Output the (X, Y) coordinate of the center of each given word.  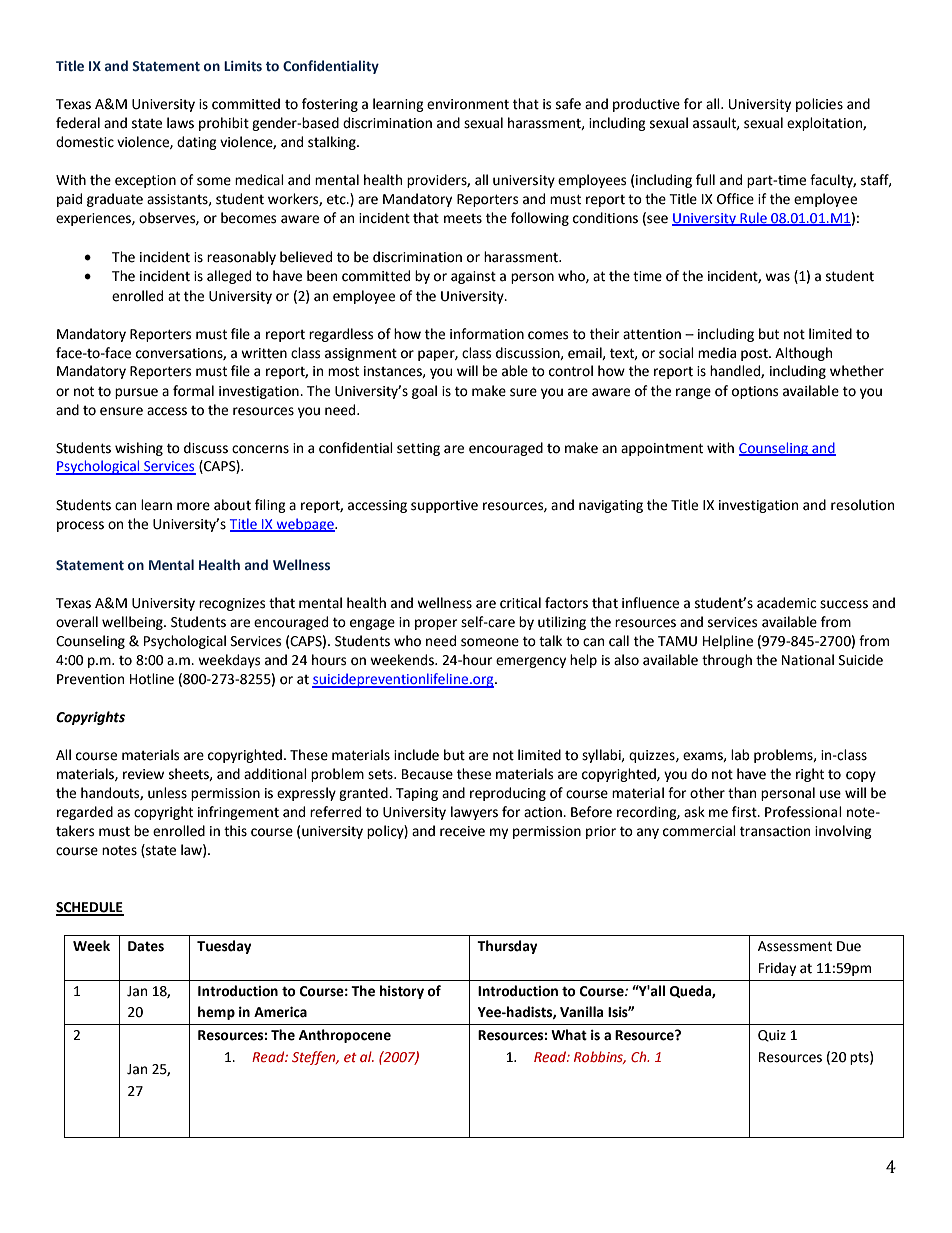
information (487, 334)
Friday (777, 969)
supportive (444, 506)
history (402, 992)
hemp (216, 1013)
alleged (229, 277)
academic (786, 603)
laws (180, 123)
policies (819, 105)
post (755, 355)
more (193, 506)
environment (468, 104)
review (143, 774)
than (742, 793)
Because (427, 774)
